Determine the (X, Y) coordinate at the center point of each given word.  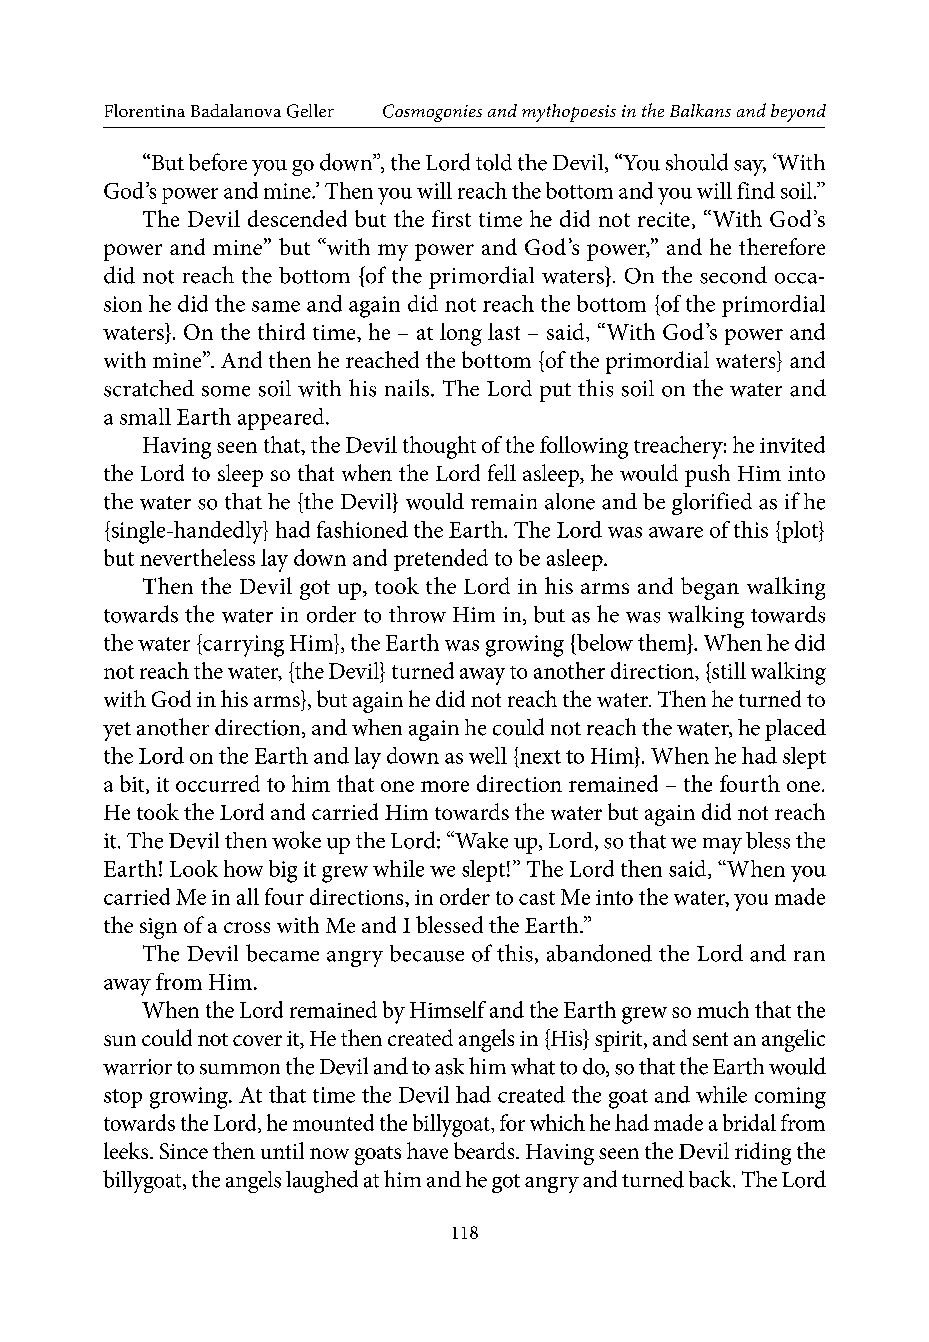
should (697, 162)
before (218, 162)
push (707, 475)
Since (184, 1151)
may (722, 846)
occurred (218, 783)
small (145, 416)
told (494, 162)
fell (502, 472)
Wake (480, 840)
